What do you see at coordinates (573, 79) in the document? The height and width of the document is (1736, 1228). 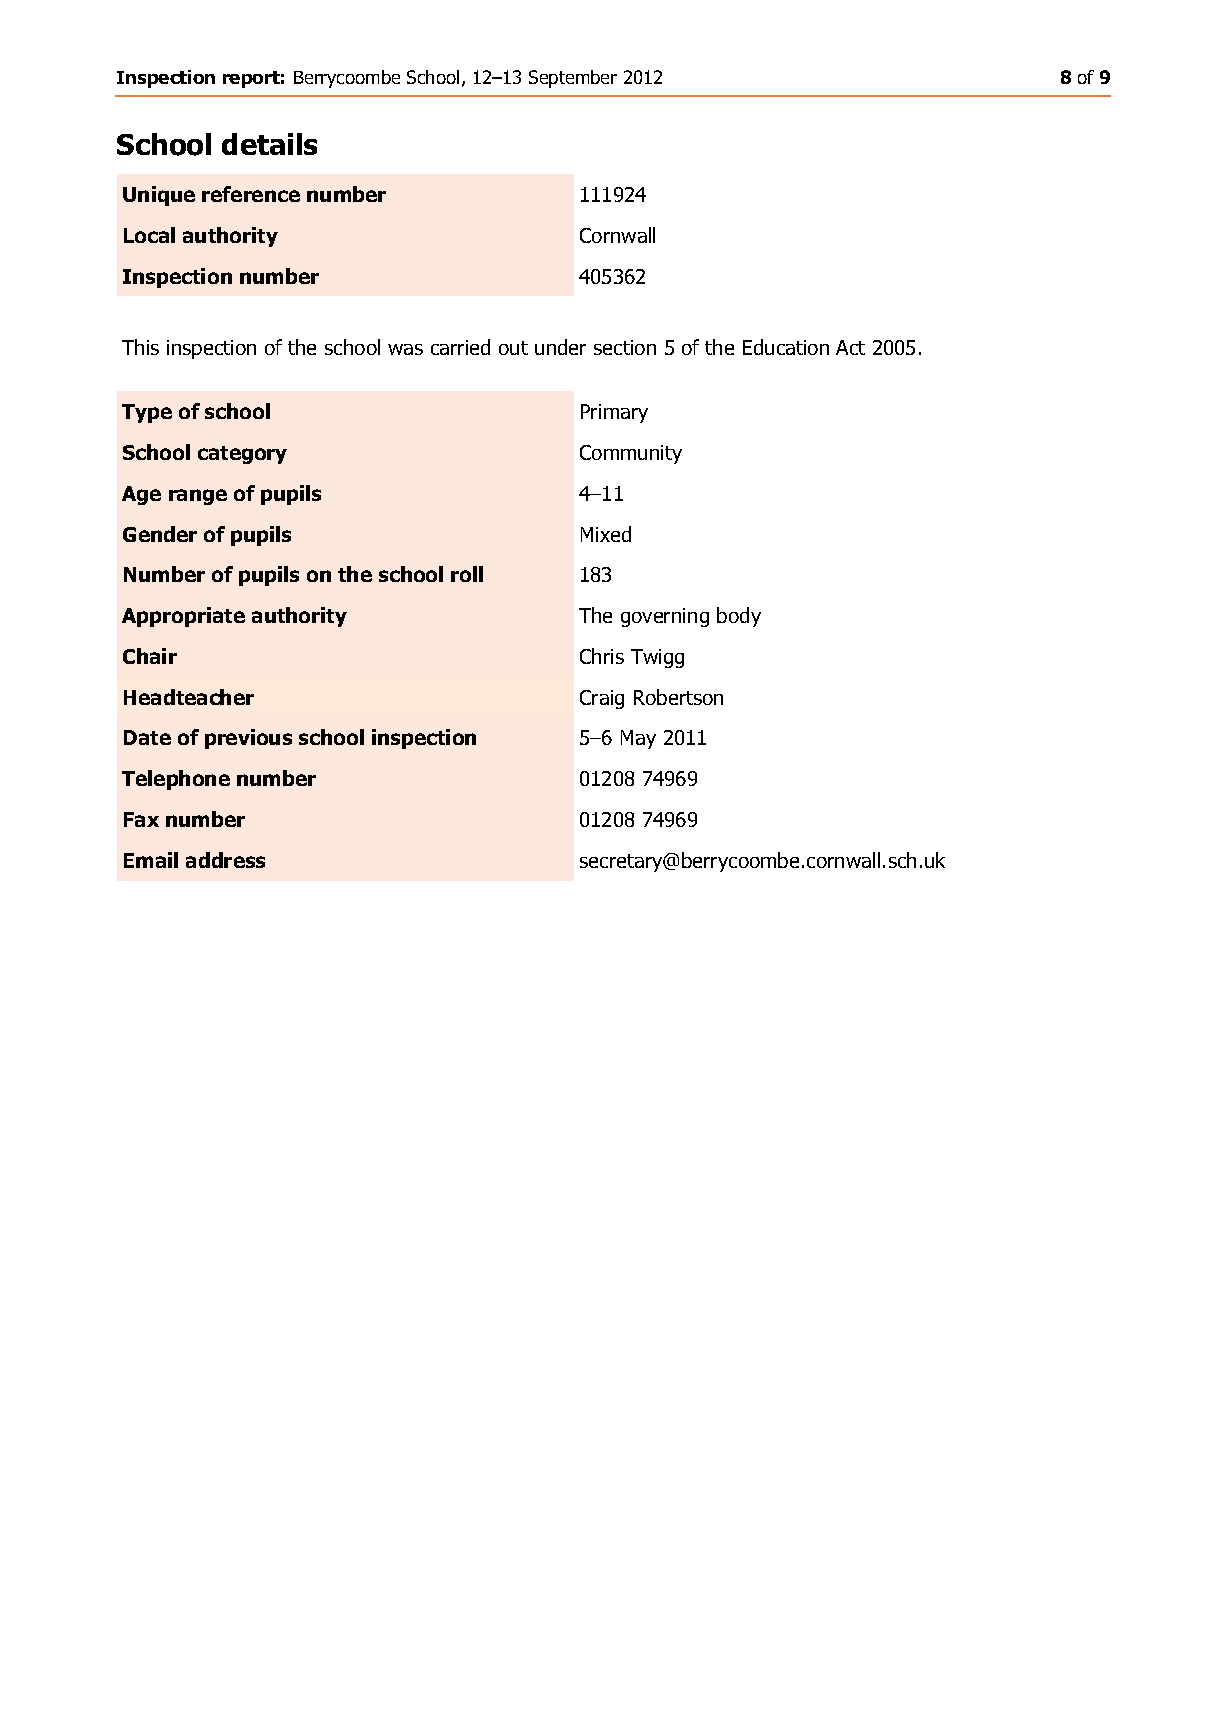 I see `September` at bounding box center [573, 79].
